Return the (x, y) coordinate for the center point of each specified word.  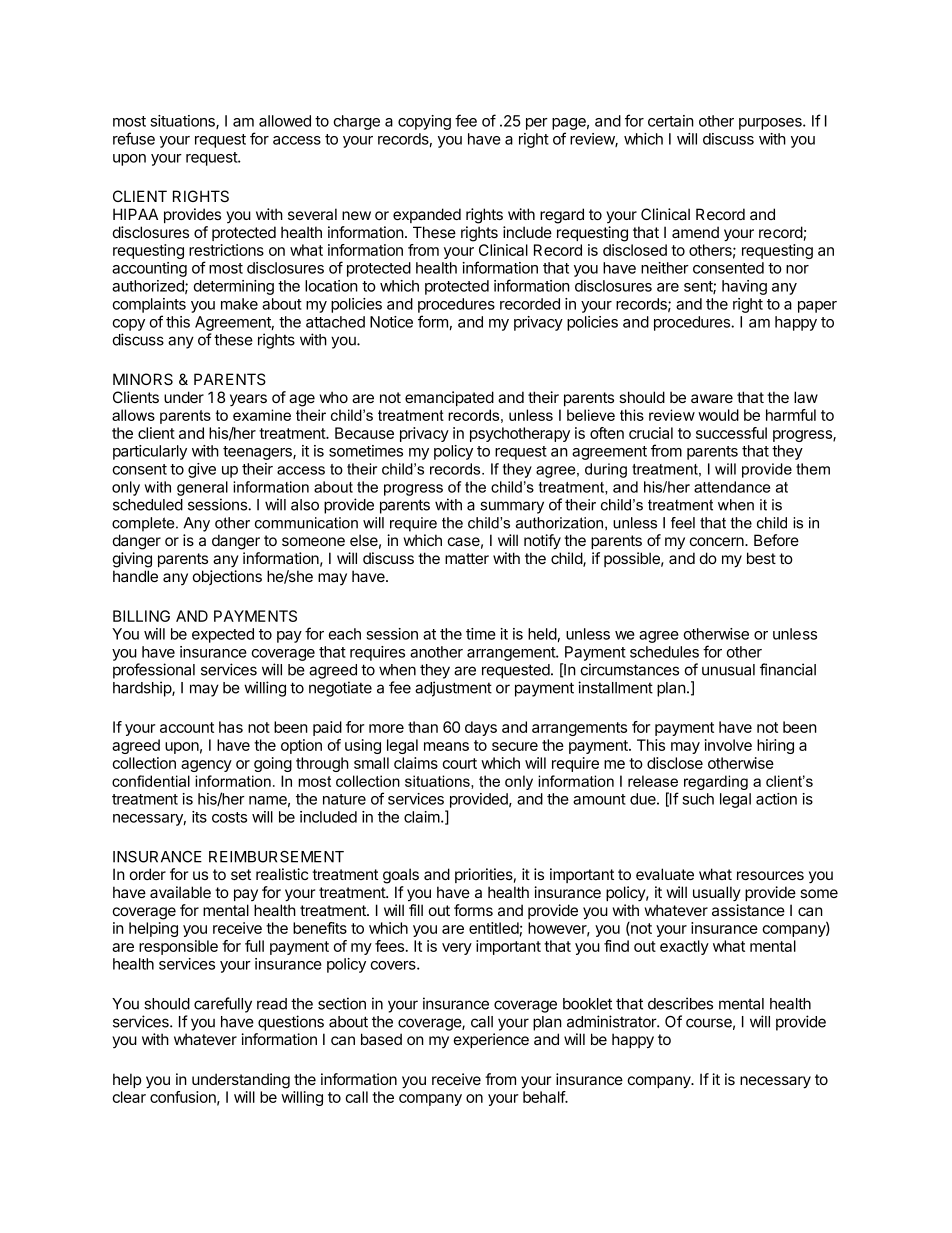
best (761, 558)
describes (680, 1003)
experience (491, 1040)
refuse (134, 138)
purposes (771, 124)
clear (129, 1097)
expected (223, 635)
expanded (427, 215)
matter (467, 558)
